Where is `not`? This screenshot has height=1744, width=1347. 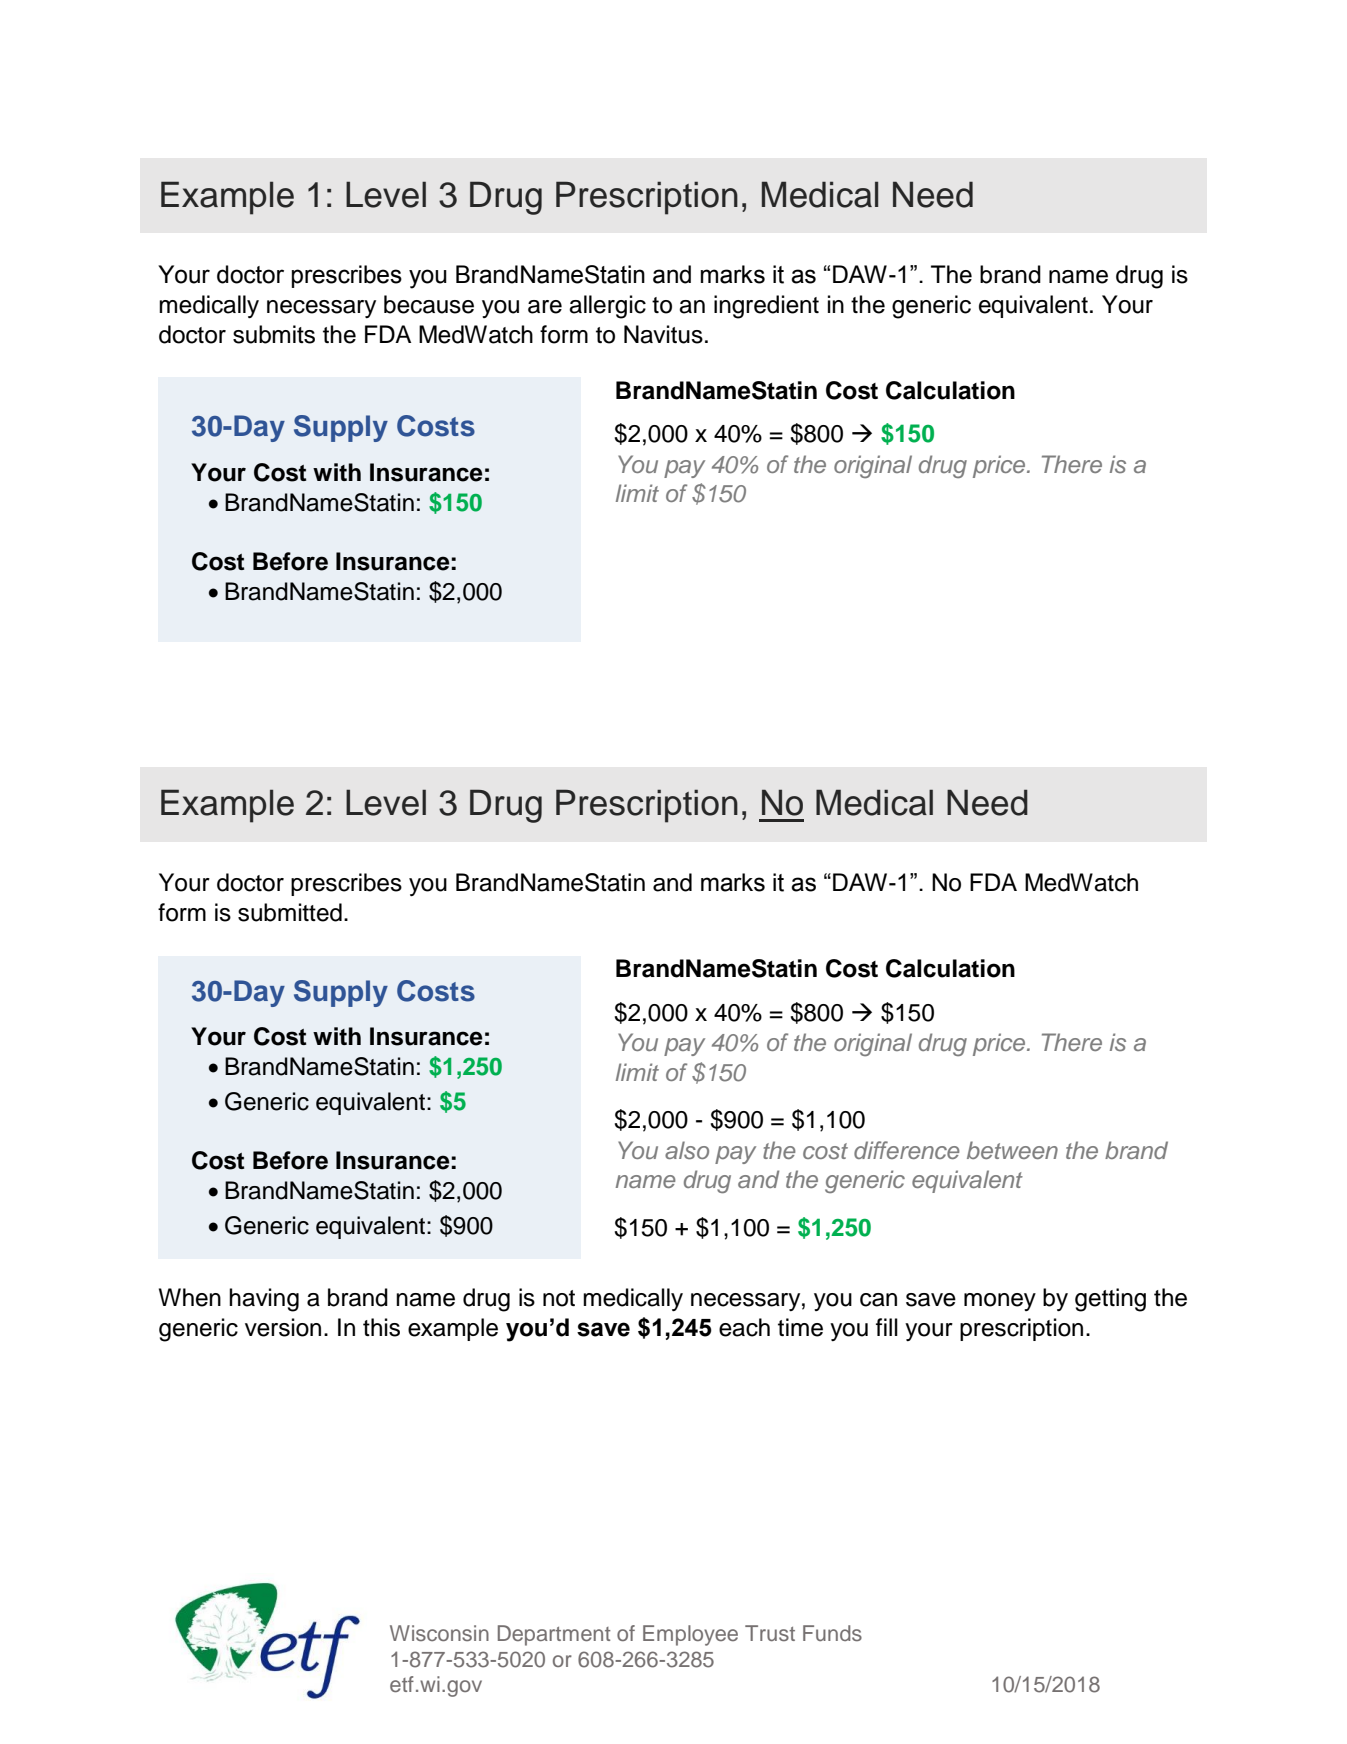
not is located at coordinates (559, 1298).
